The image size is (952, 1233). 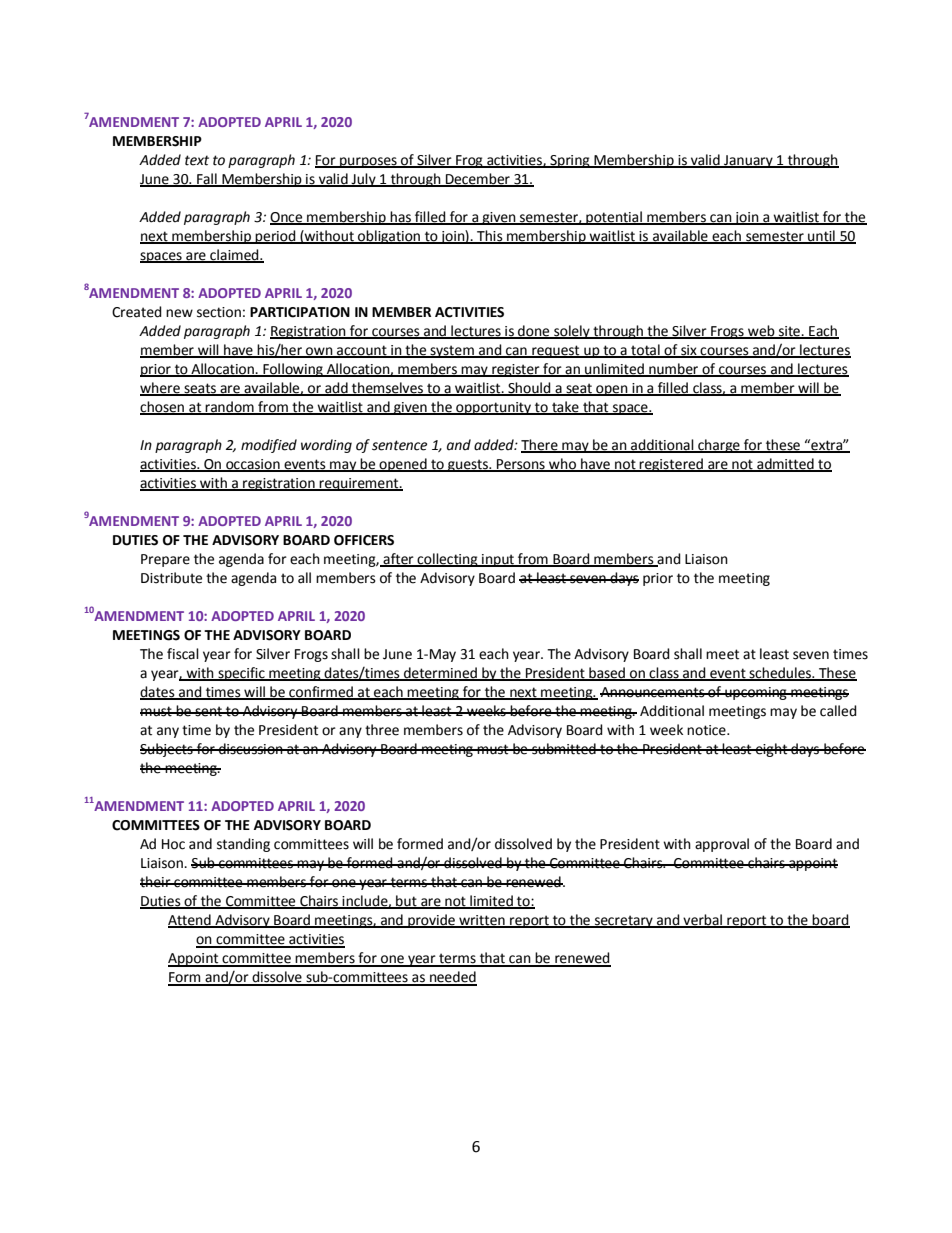 What do you see at coordinates (521, 465) in the screenshot?
I see `Persons` at bounding box center [521, 465].
